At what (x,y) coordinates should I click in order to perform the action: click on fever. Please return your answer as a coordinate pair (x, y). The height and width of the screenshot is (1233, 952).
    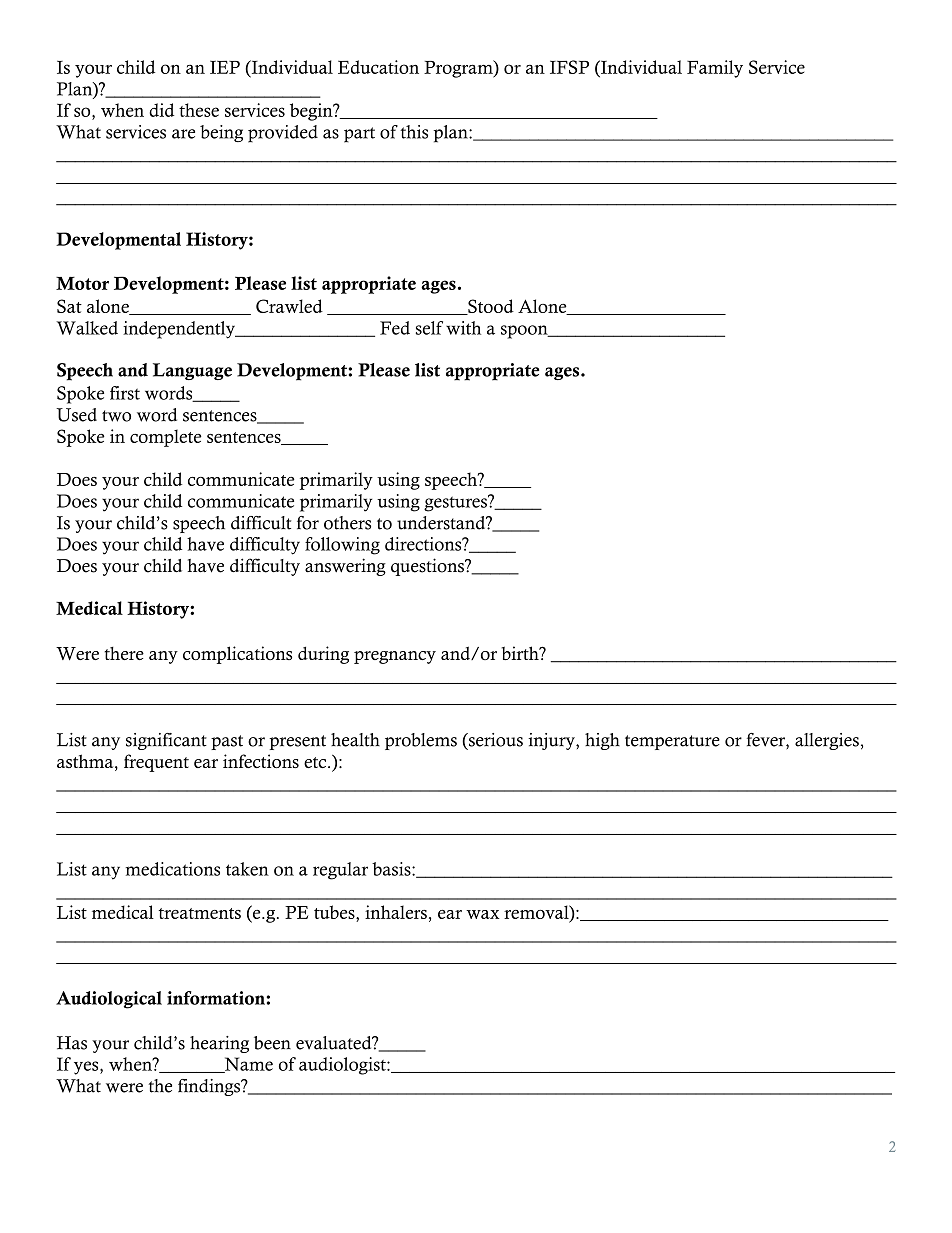
    Looking at the image, I should click on (767, 740).
